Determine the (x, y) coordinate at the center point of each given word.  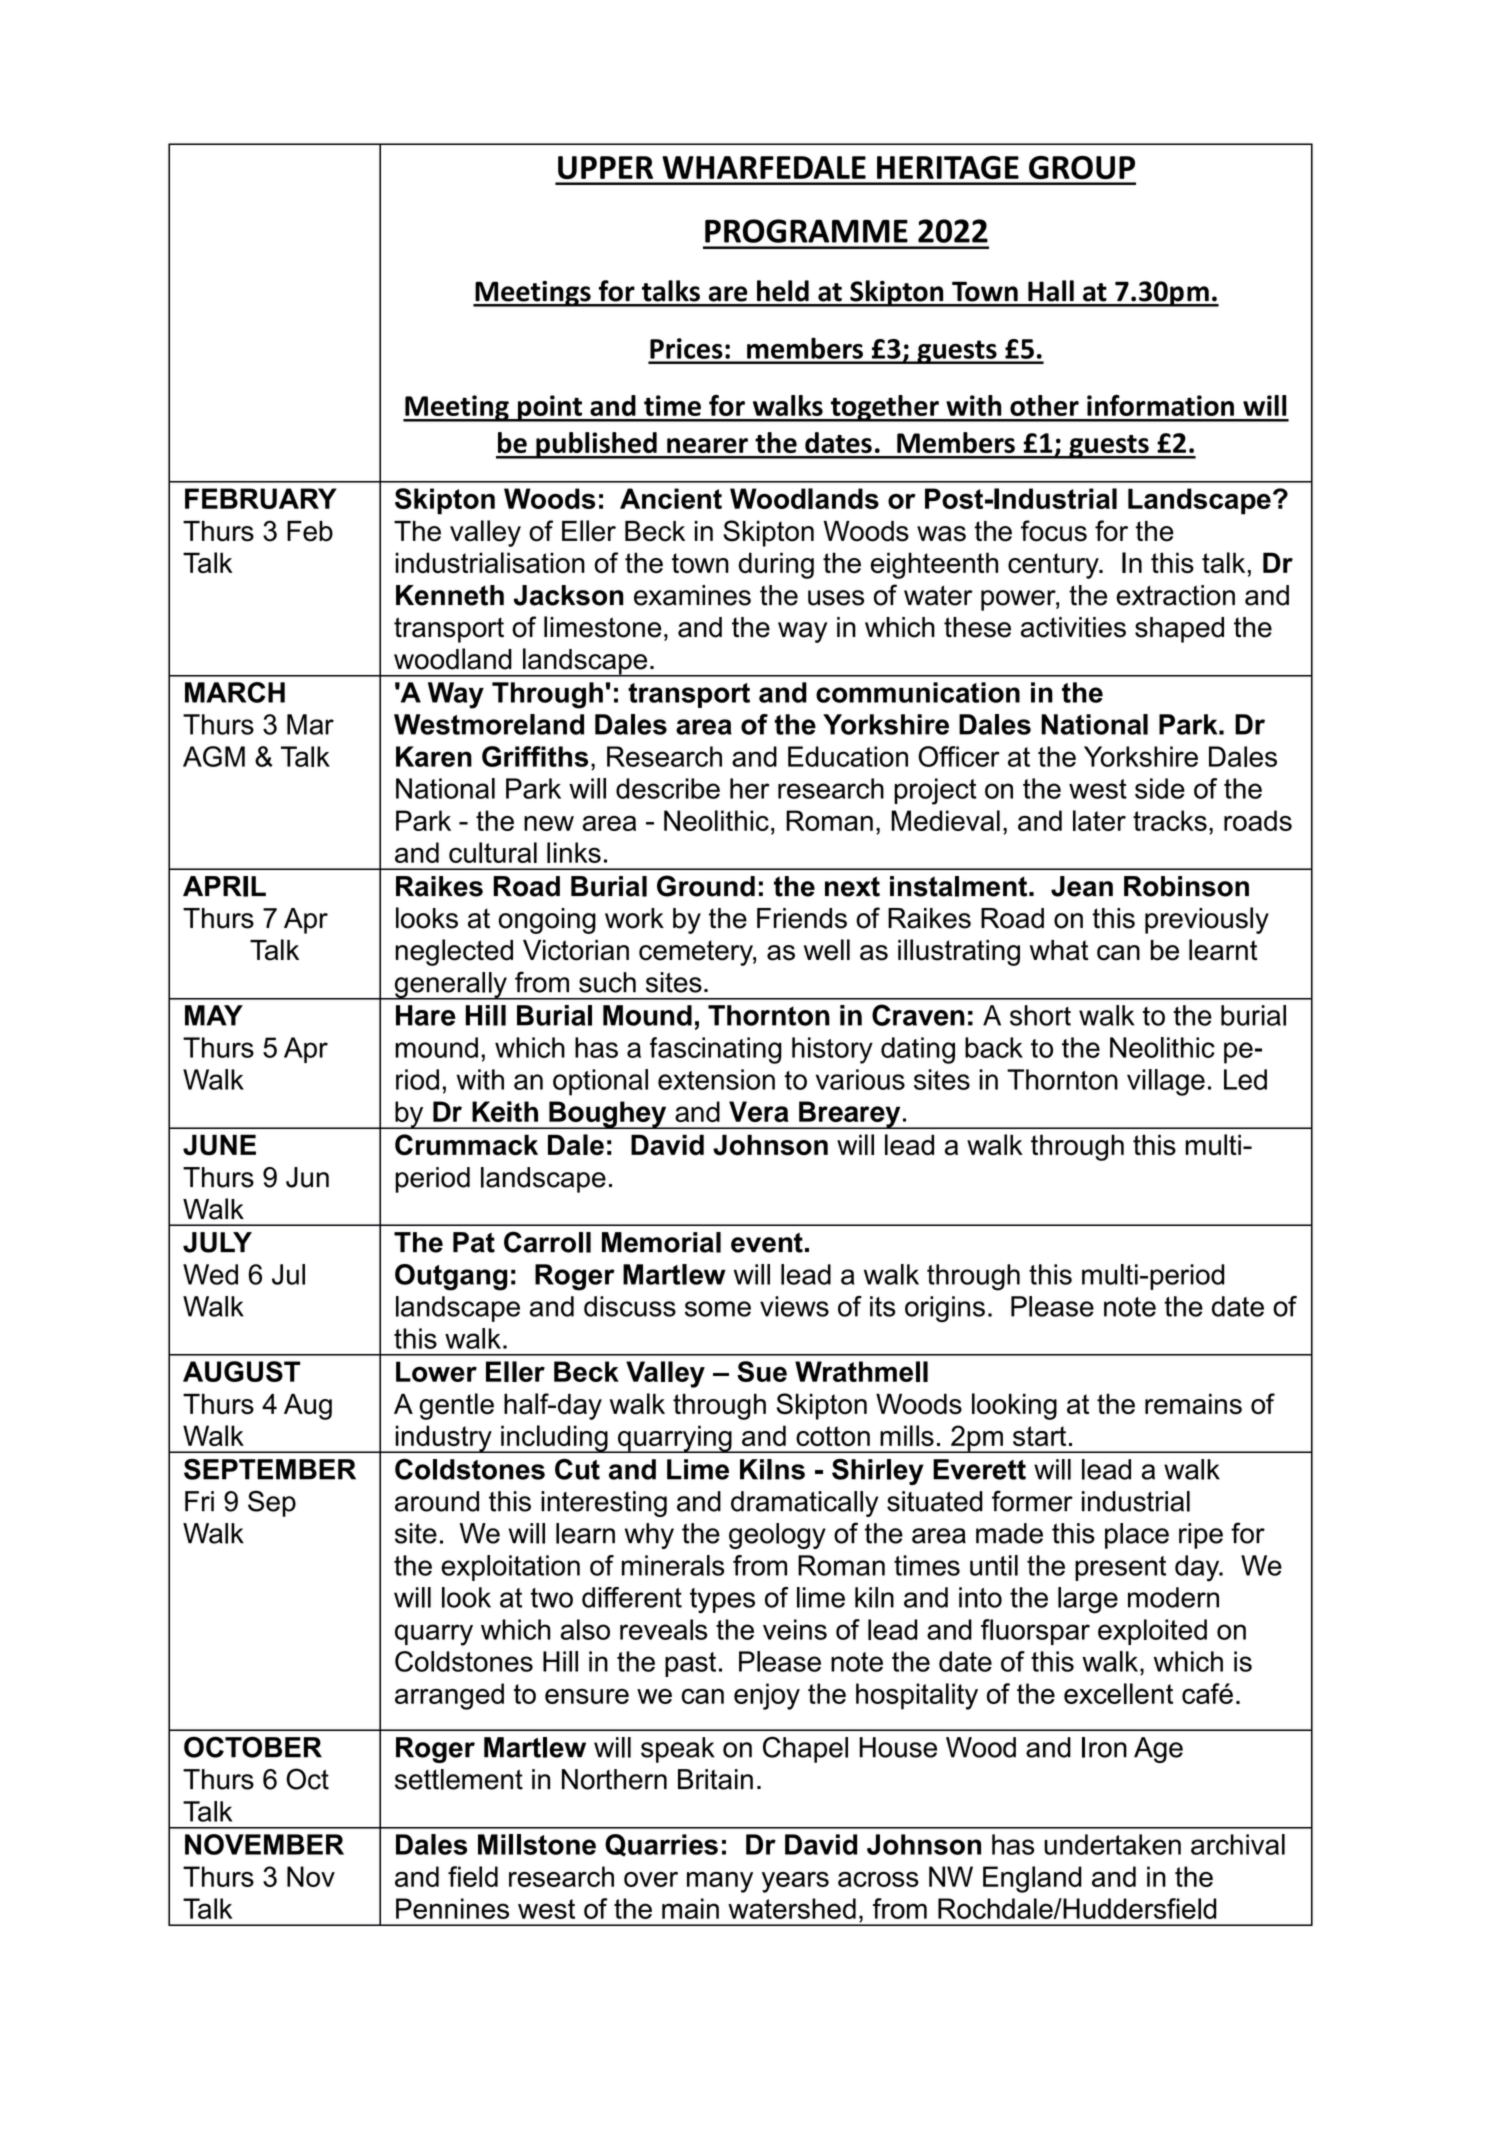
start (1039, 1436)
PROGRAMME (806, 231)
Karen (434, 756)
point (550, 408)
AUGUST (241, 1371)
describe (668, 788)
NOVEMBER (264, 1844)
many (720, 1882)
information (1160, 405)
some (718, 1309)
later (1099, 820)
